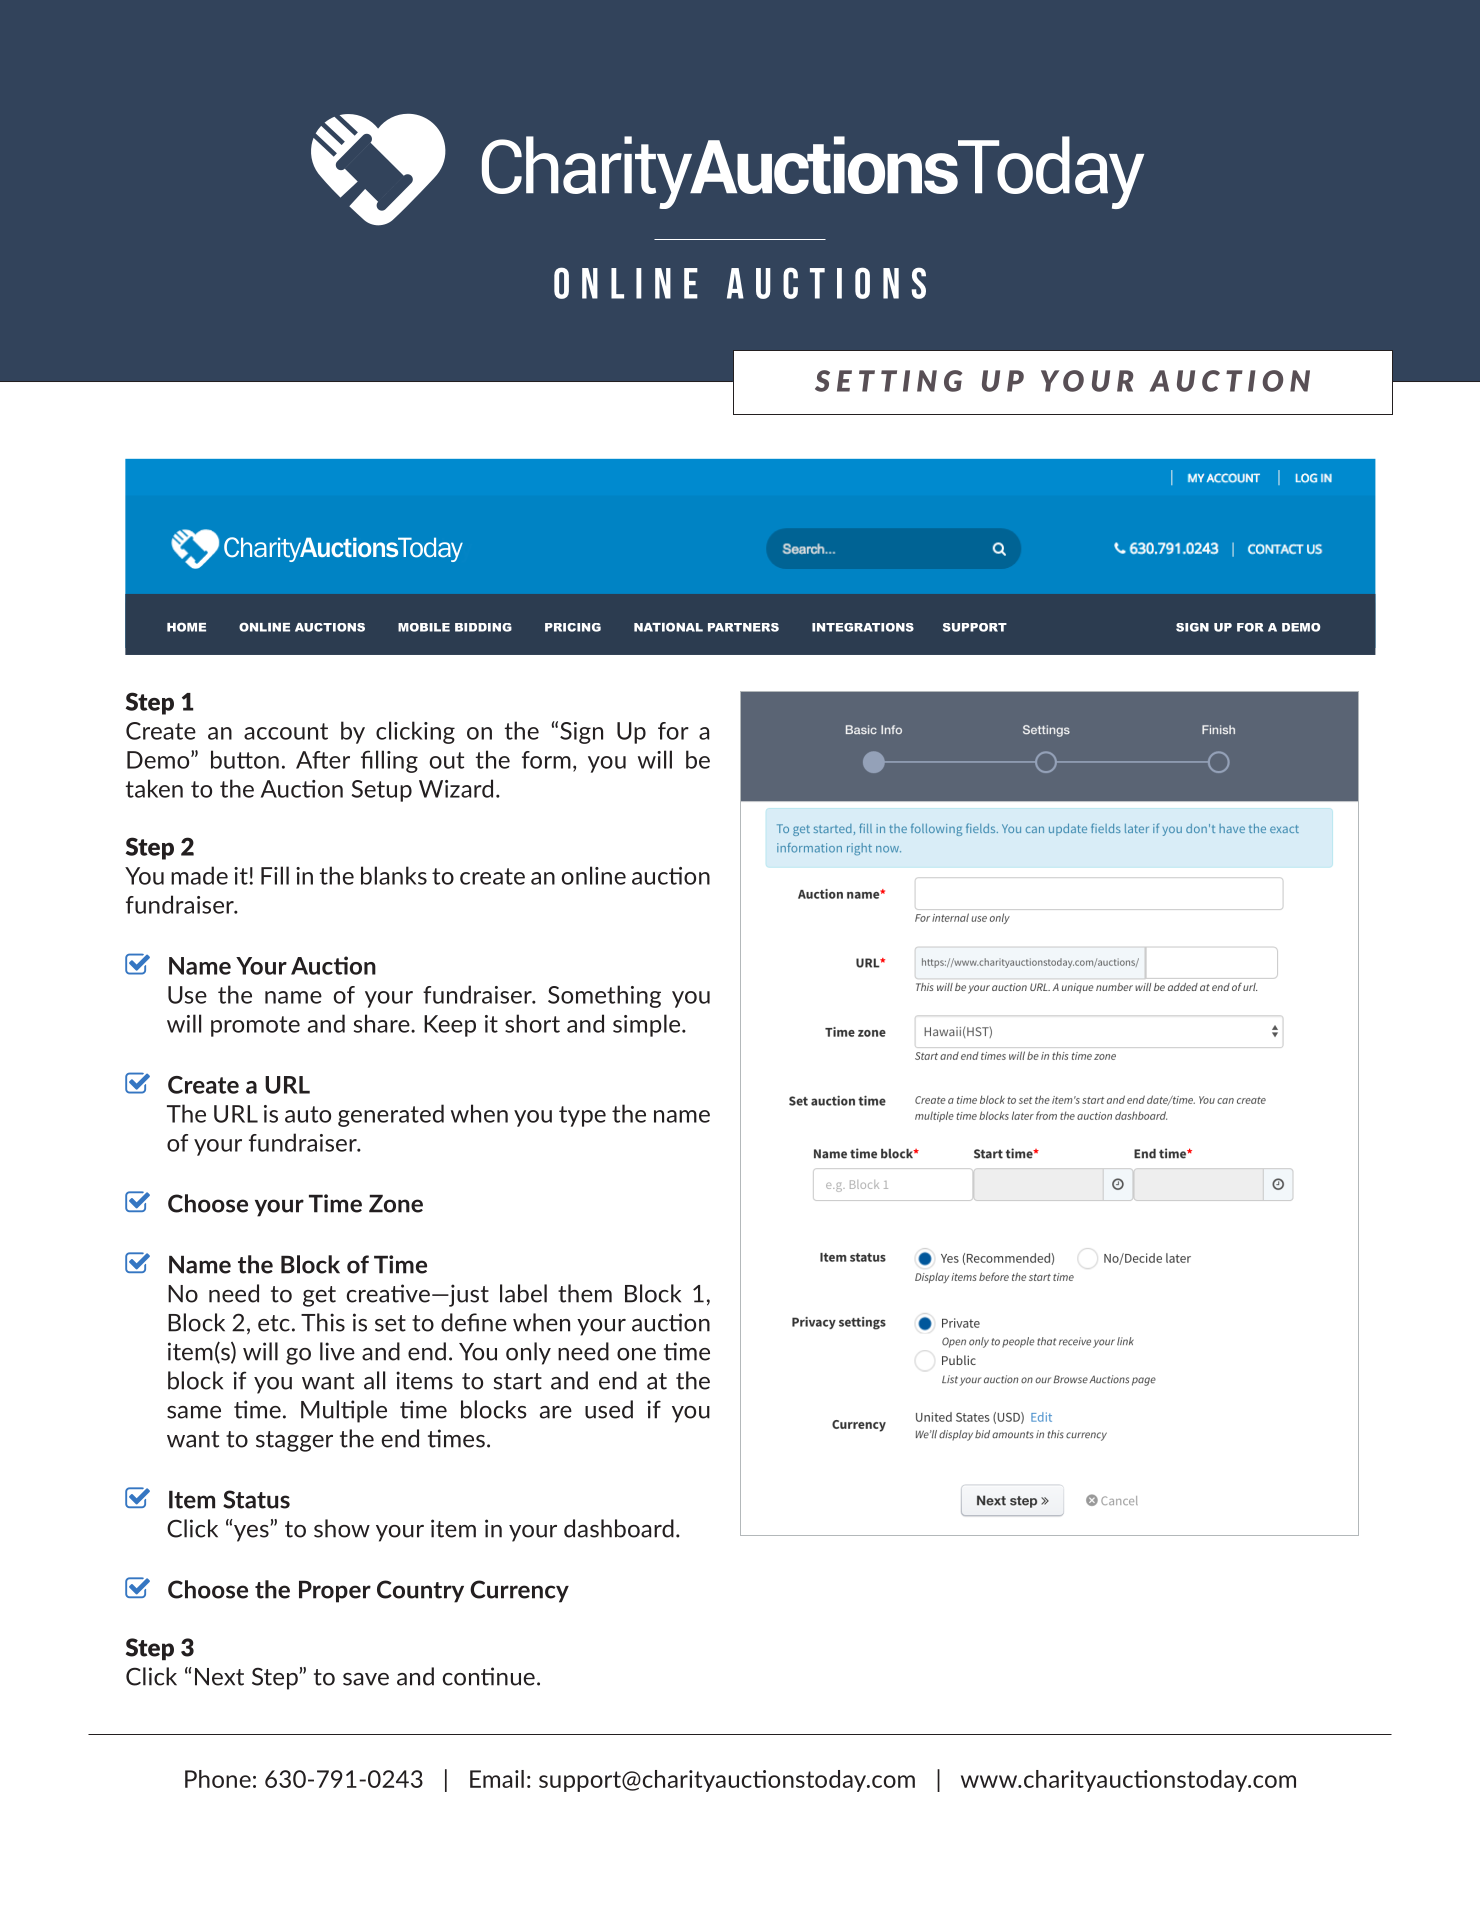 Image resolution: width=1480 pixels, height=1915 pixels. Describe the element at coordinates (256, 1499) in the image. I see `Status` at that location.
